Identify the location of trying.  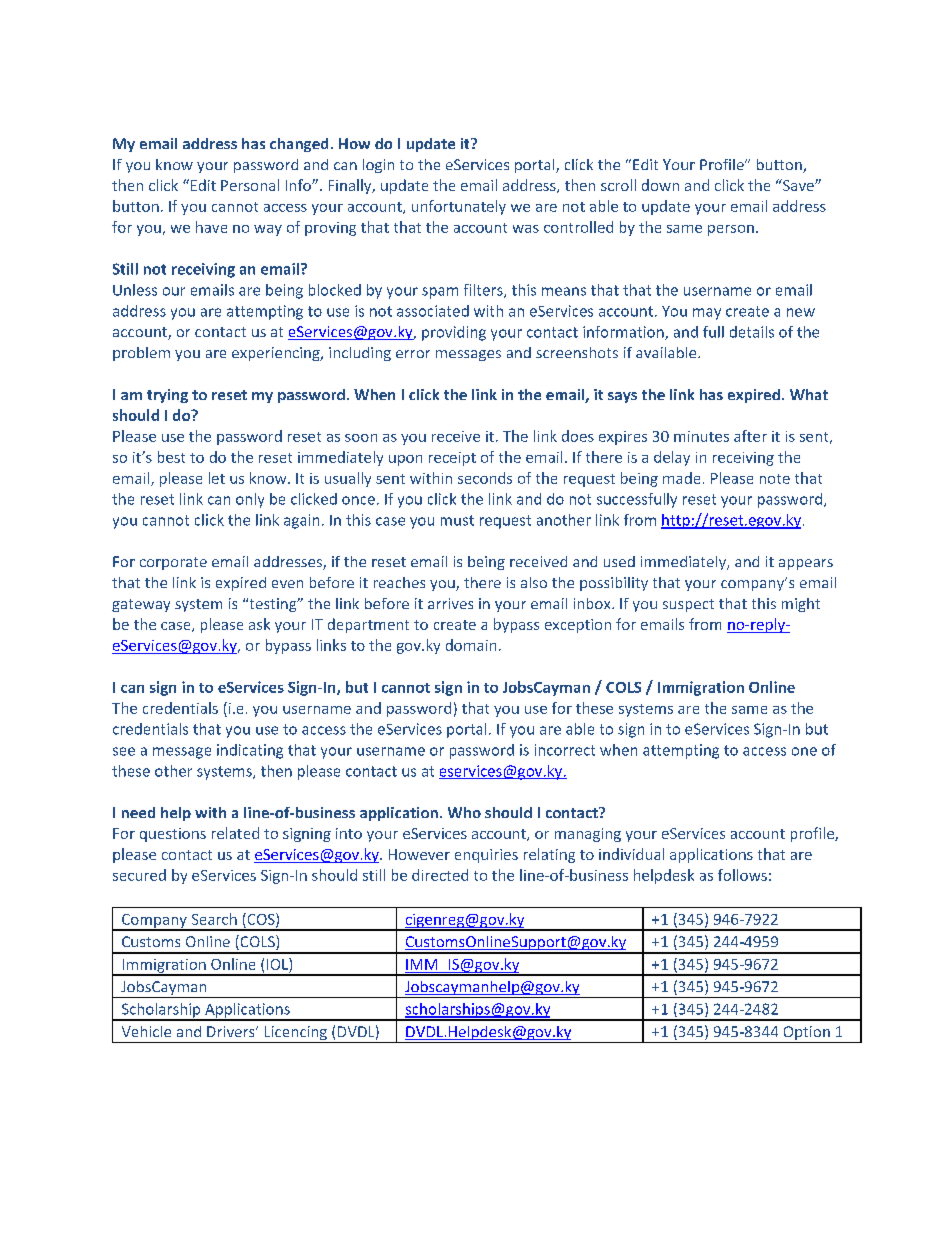
(167, 396).
